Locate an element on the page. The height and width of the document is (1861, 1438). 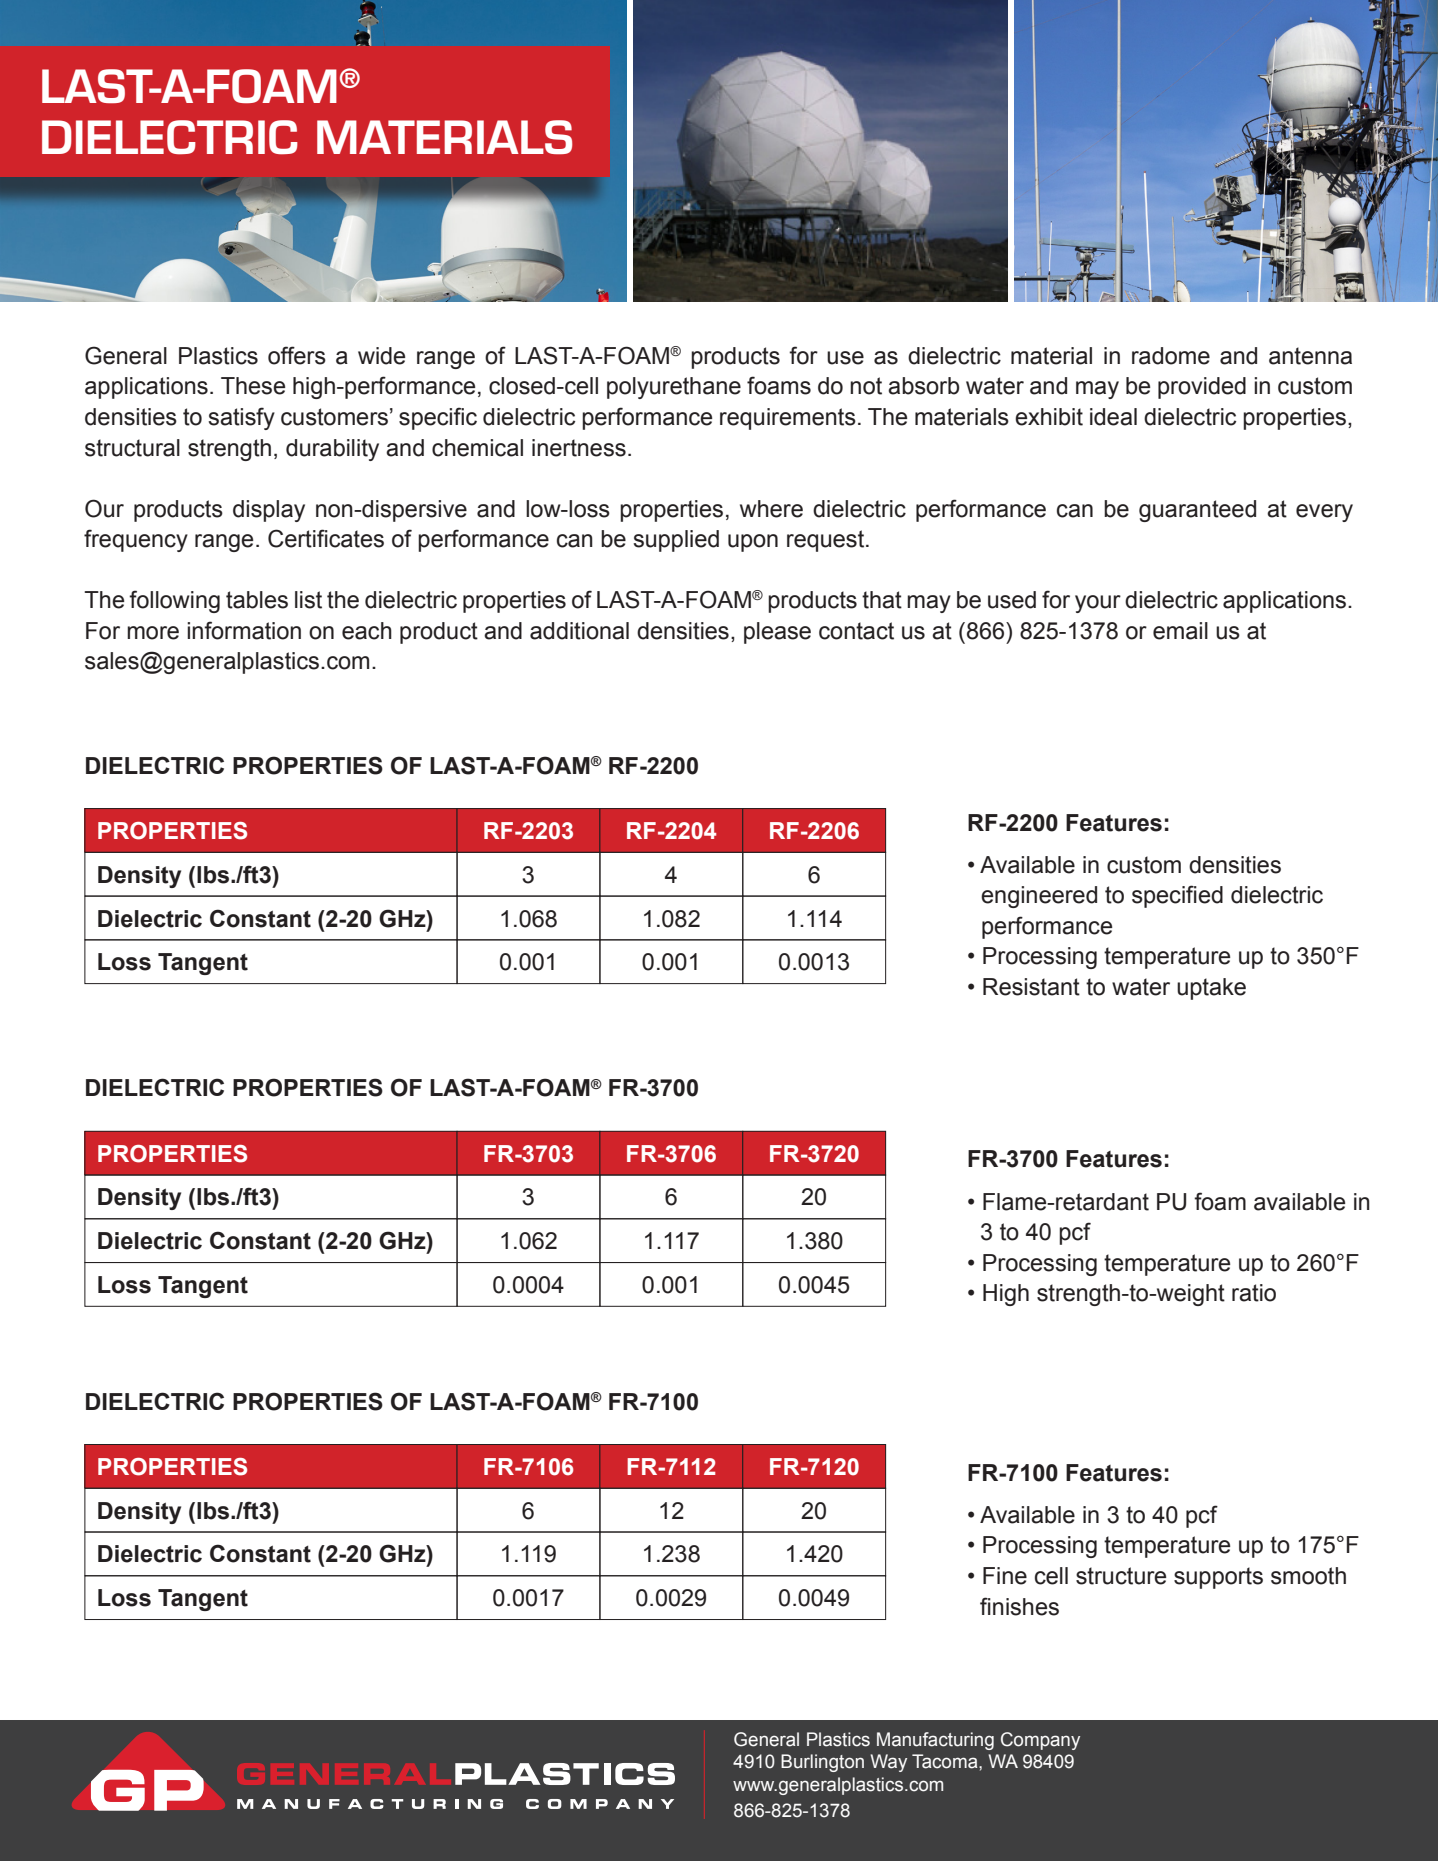
provided is located at coordinates (1202, 388).
